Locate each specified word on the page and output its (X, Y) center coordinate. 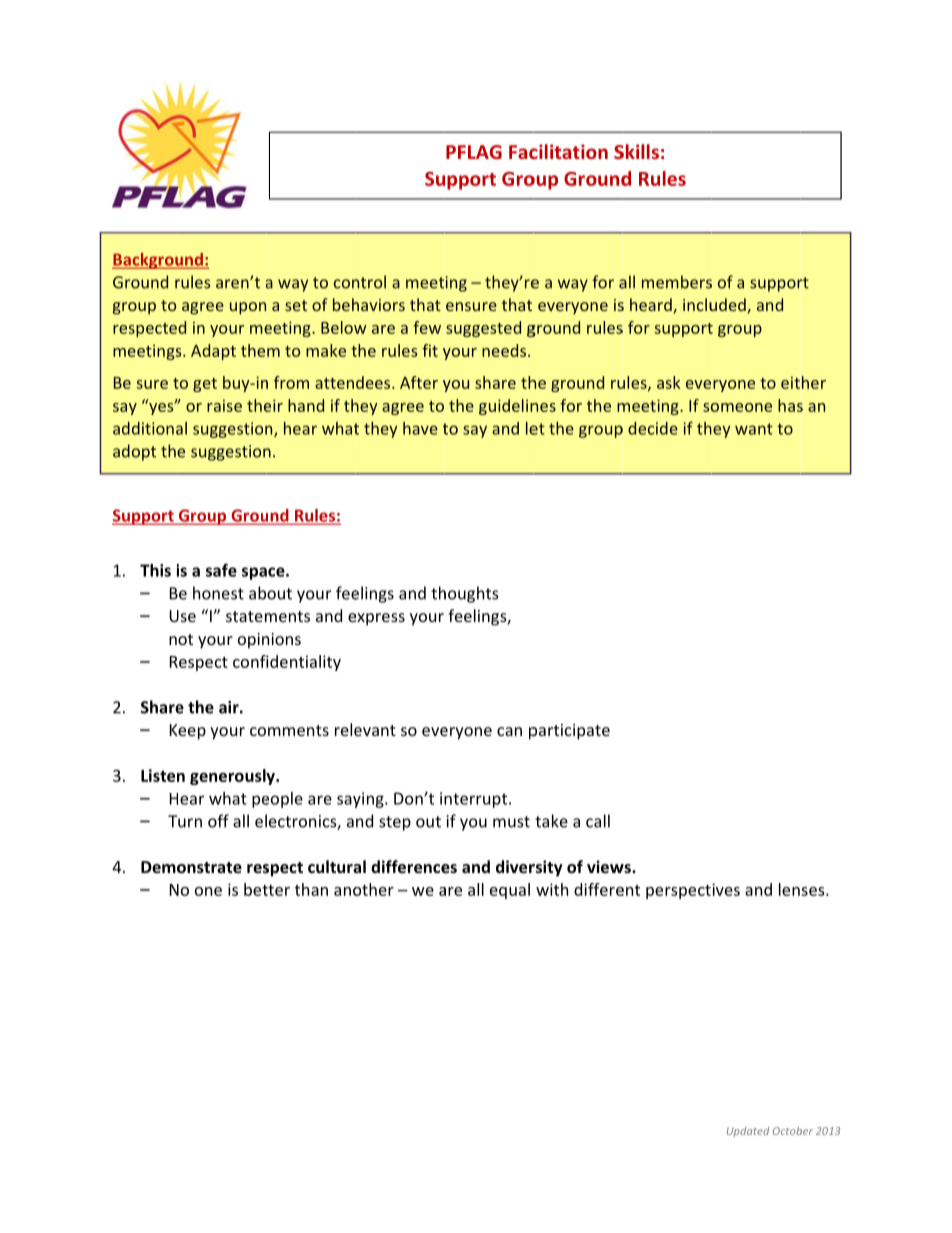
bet (257, 889)
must (511, 822)
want (754, 429)
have (420, 428)
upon (248, 308)
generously (234, 777)
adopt (134, 452)
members (677, 282)
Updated (748, 1132)
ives (726, 889)
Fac (523, 152)
